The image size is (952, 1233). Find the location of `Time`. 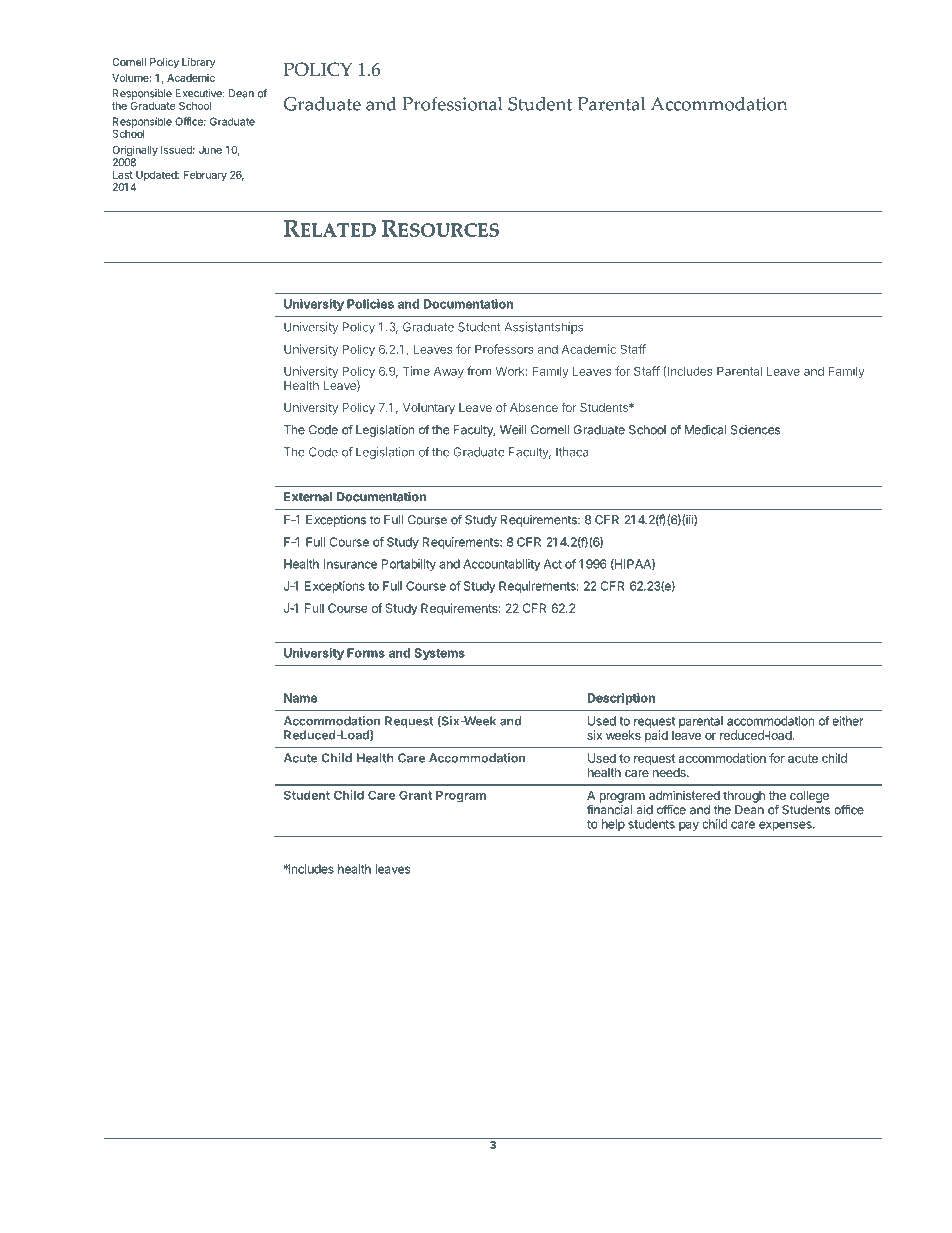

Time is located at coordinates (416, 371).
